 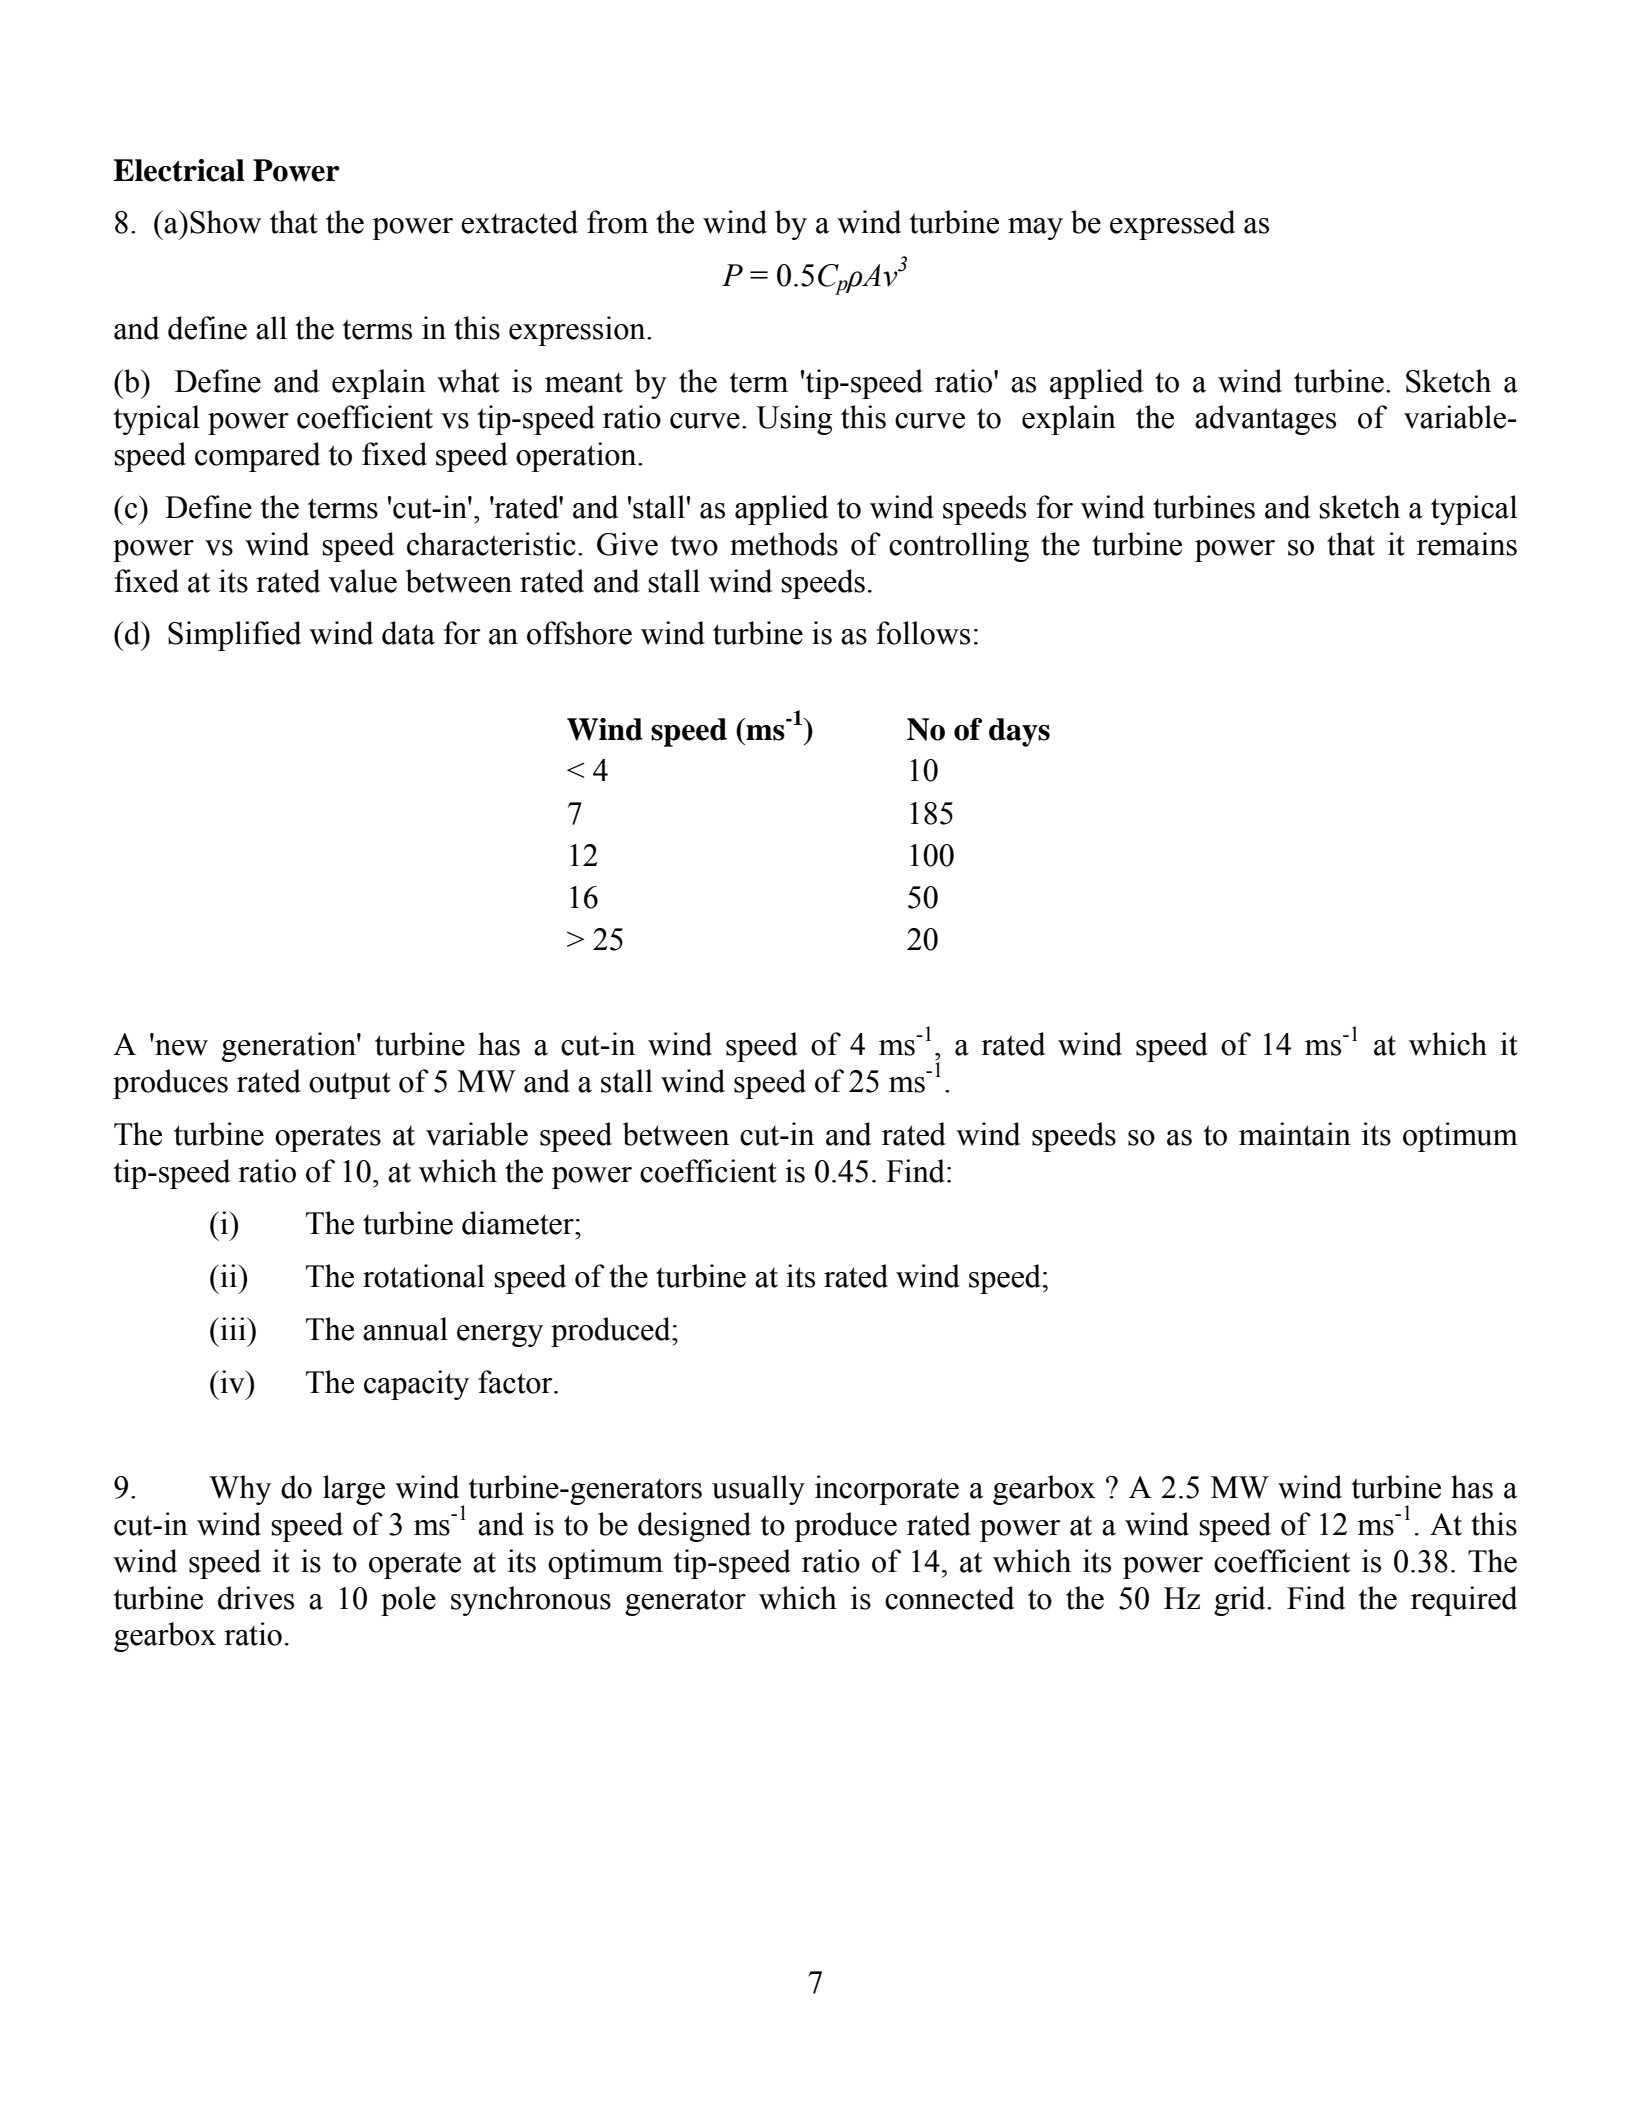 I want to click on from, so click(x=617, y=222).
